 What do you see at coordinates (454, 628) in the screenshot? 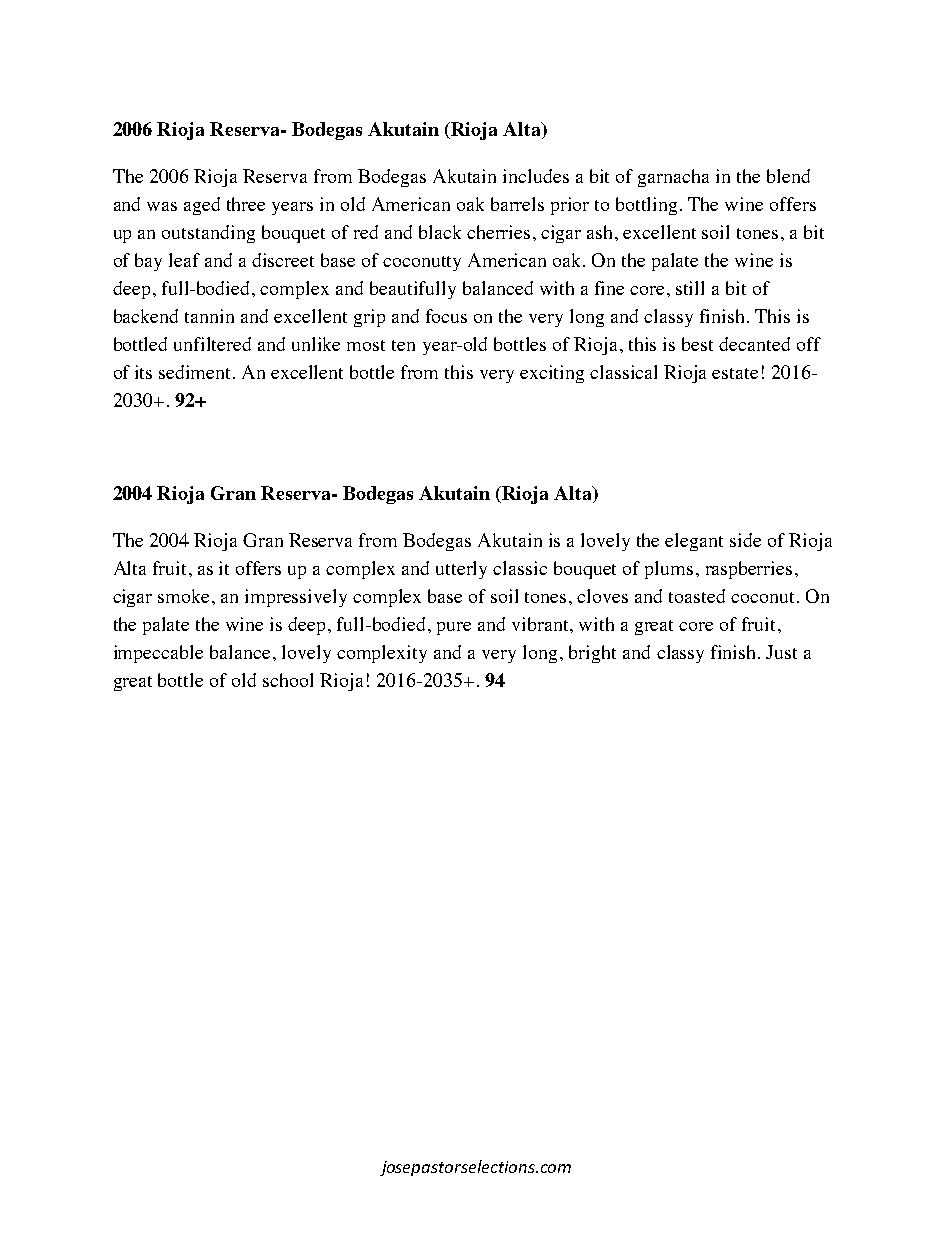
I see `pure` at bounding box center [454, 628].
